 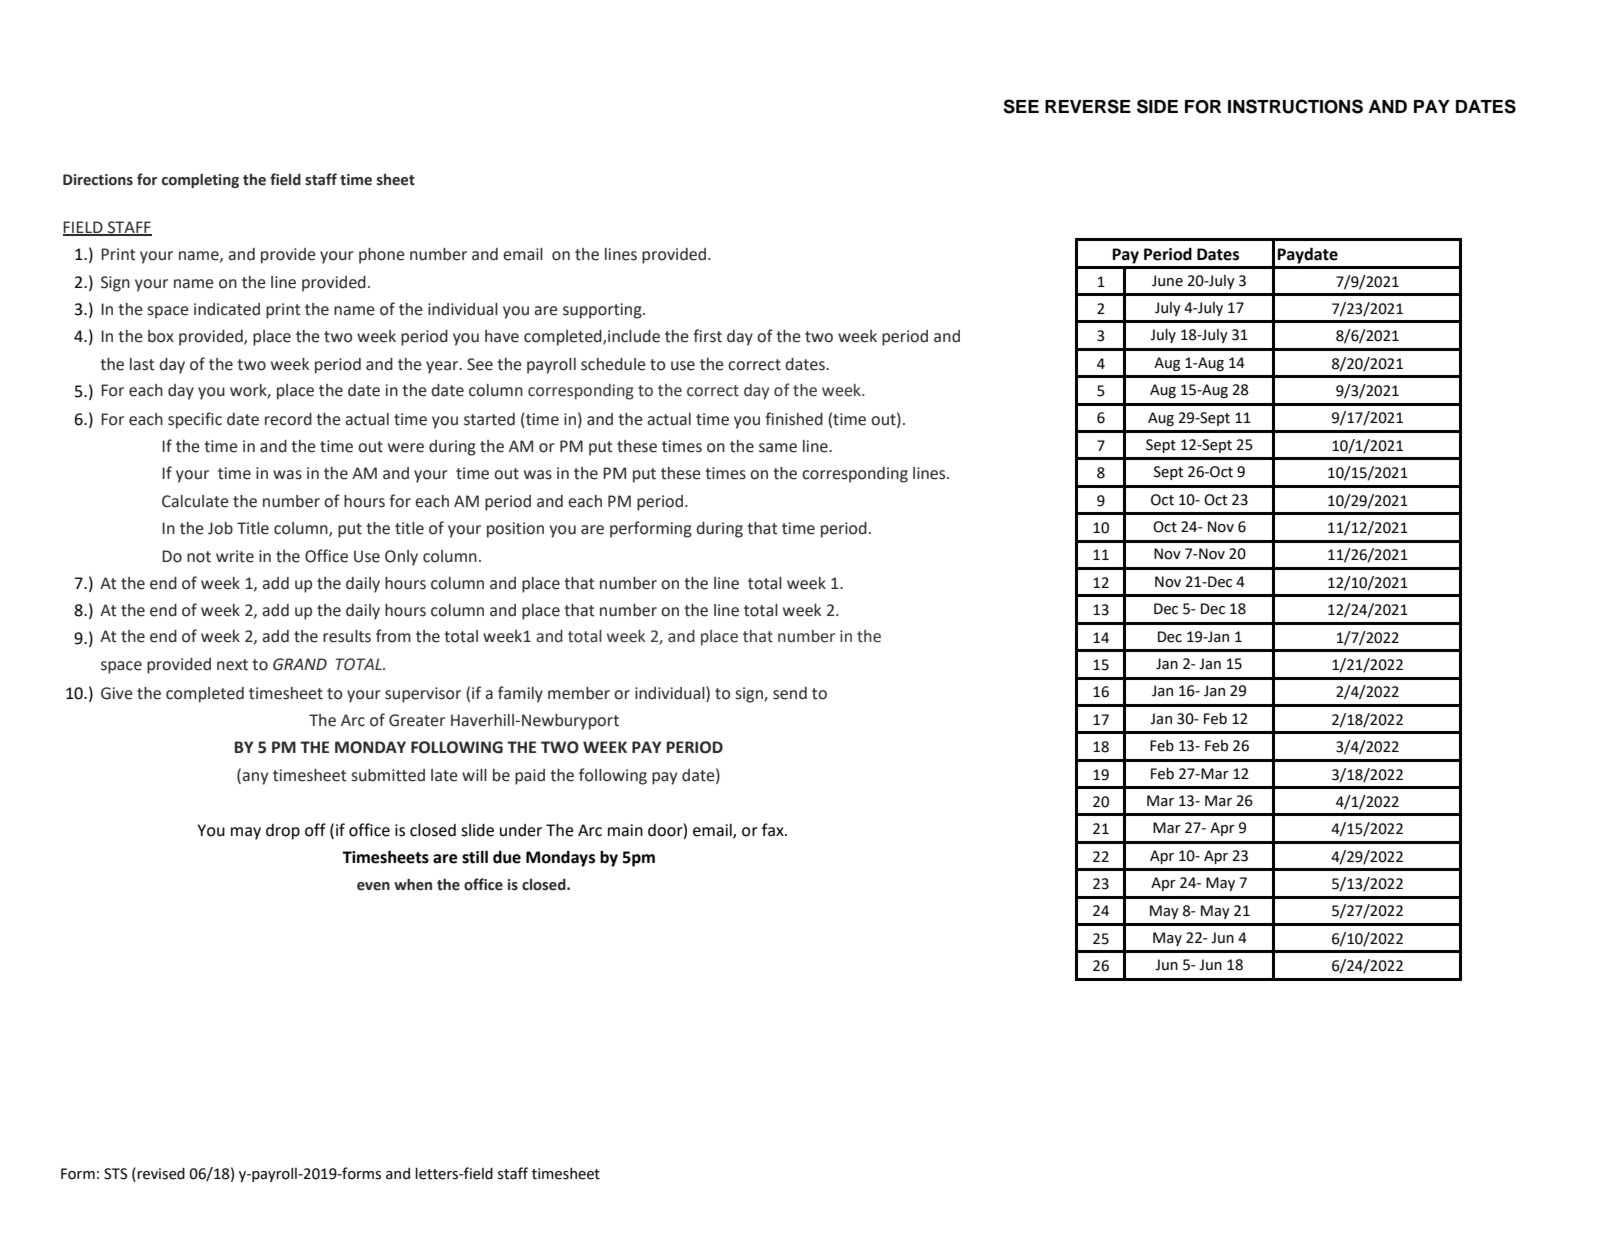 What do you see at coordinates (232, 665) in the image?
I see `next` at bounding box center [232, 665].
